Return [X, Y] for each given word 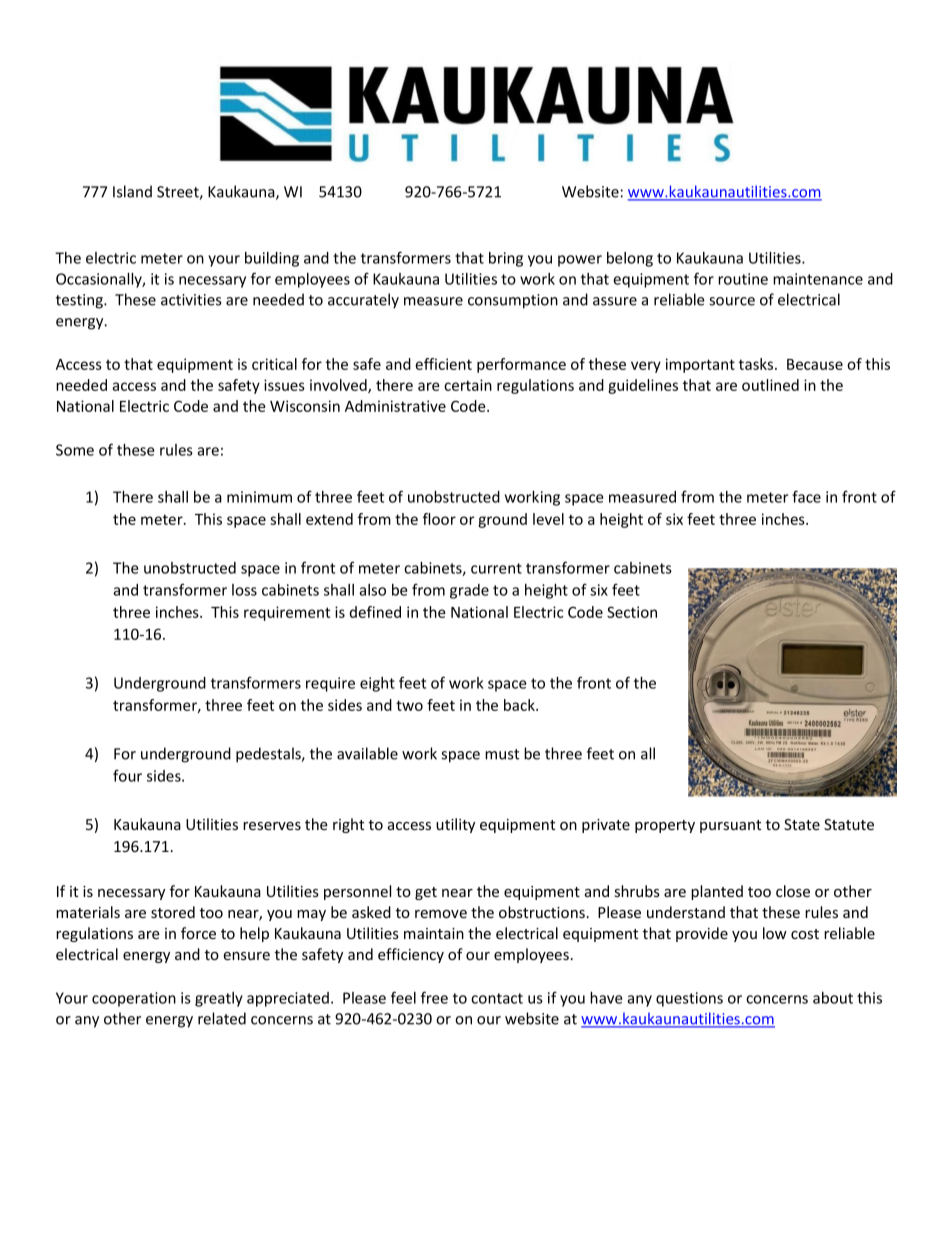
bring [506, 259]
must [502, 754]
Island [132, 191]
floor [439, 519]
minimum [259, 497]
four [127, 775]
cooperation [134, 999]
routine [743, 279]
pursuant [730, 826]
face [806, 496]
